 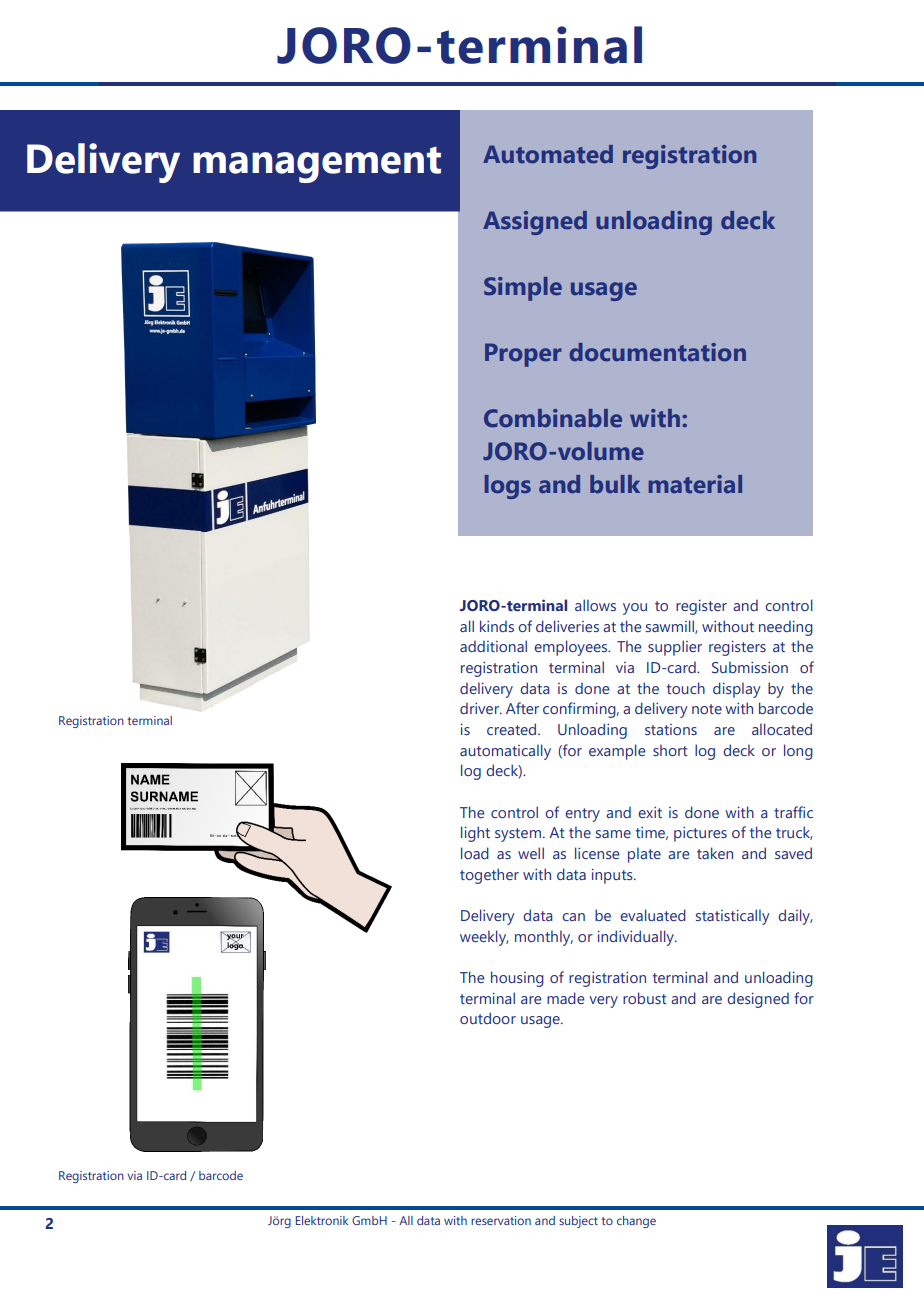 I want to click on subject, so click(x=578, y=1222).
